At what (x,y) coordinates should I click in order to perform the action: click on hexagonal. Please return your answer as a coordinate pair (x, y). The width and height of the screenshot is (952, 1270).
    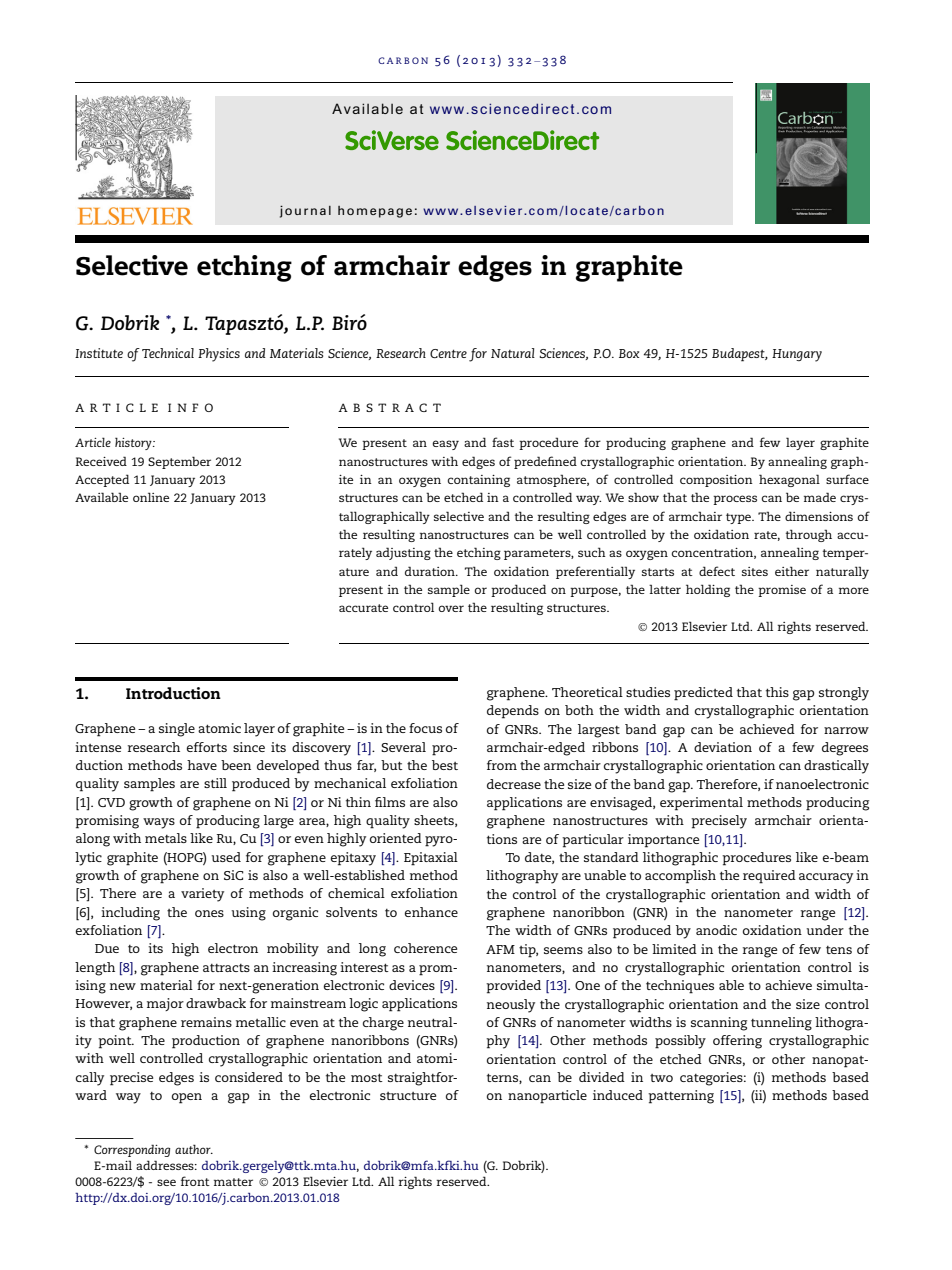
    Looking at the image, I should click on (789, 480).
